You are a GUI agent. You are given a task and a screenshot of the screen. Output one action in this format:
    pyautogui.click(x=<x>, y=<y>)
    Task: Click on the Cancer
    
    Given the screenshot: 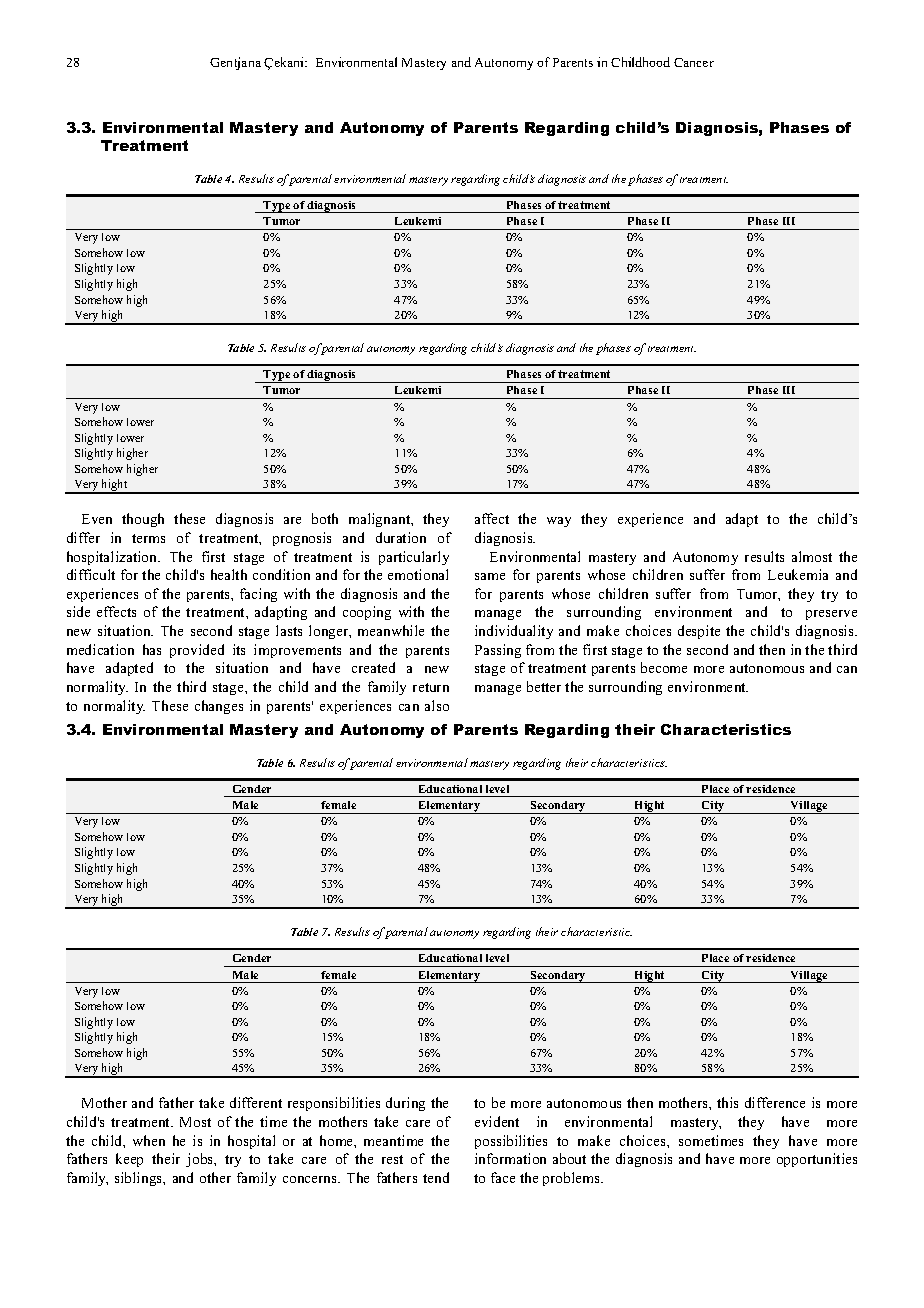 What is the action you would take?
    pyautogui.click(x=694, y=62)
